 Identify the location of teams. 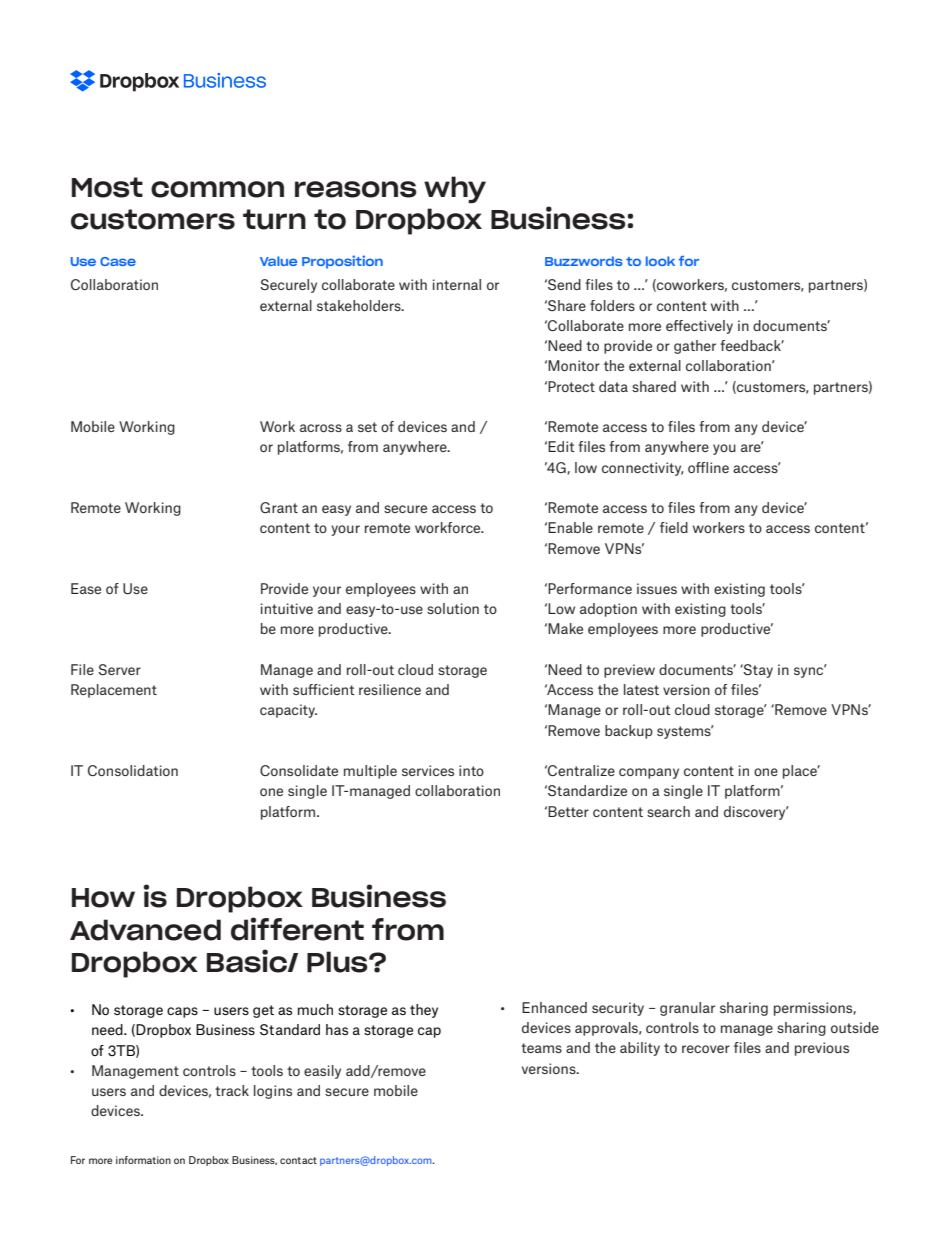
(541, 1048).
